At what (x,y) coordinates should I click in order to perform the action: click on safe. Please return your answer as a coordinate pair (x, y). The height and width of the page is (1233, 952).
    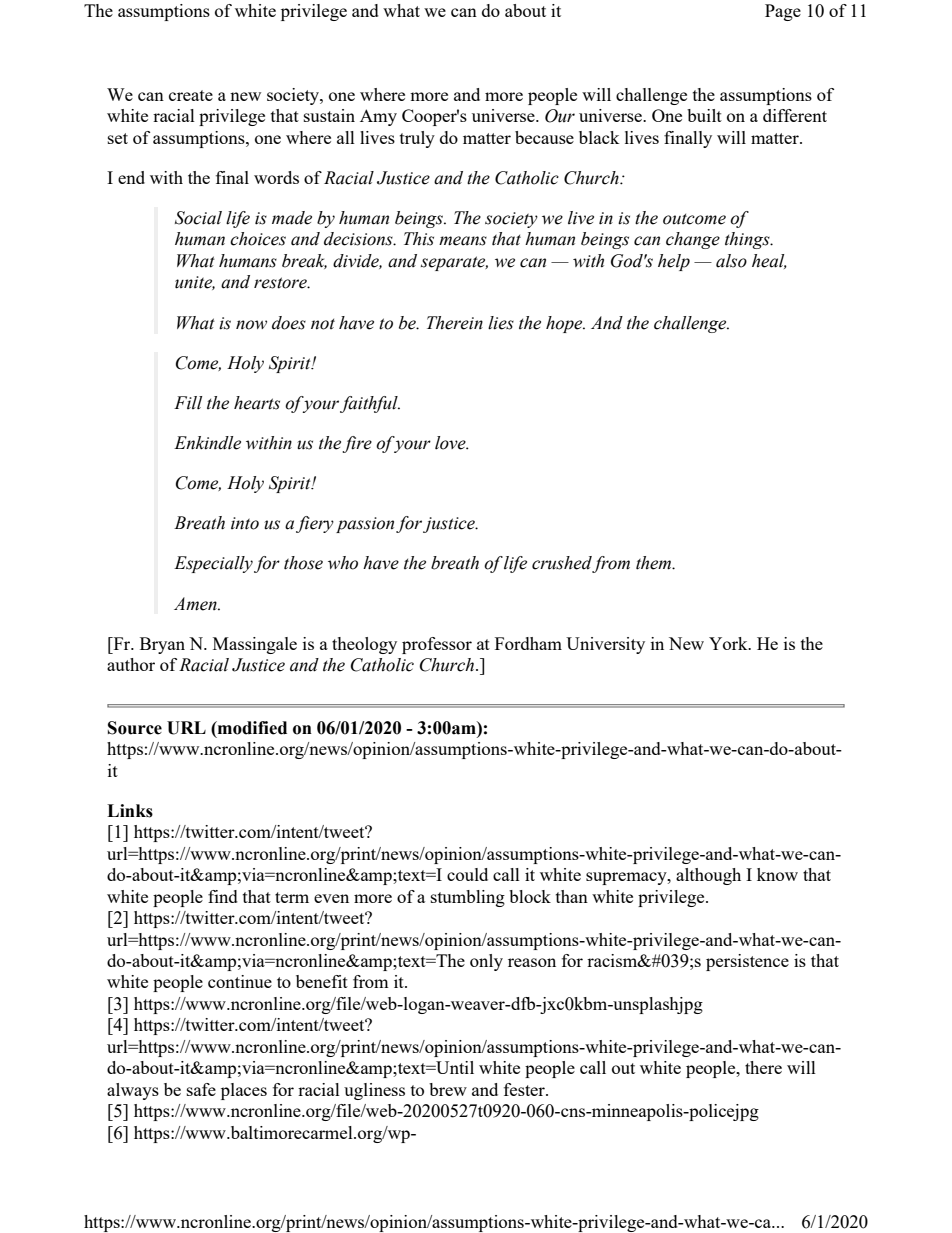
    Looking at the image, I should click on (201, 1089).
